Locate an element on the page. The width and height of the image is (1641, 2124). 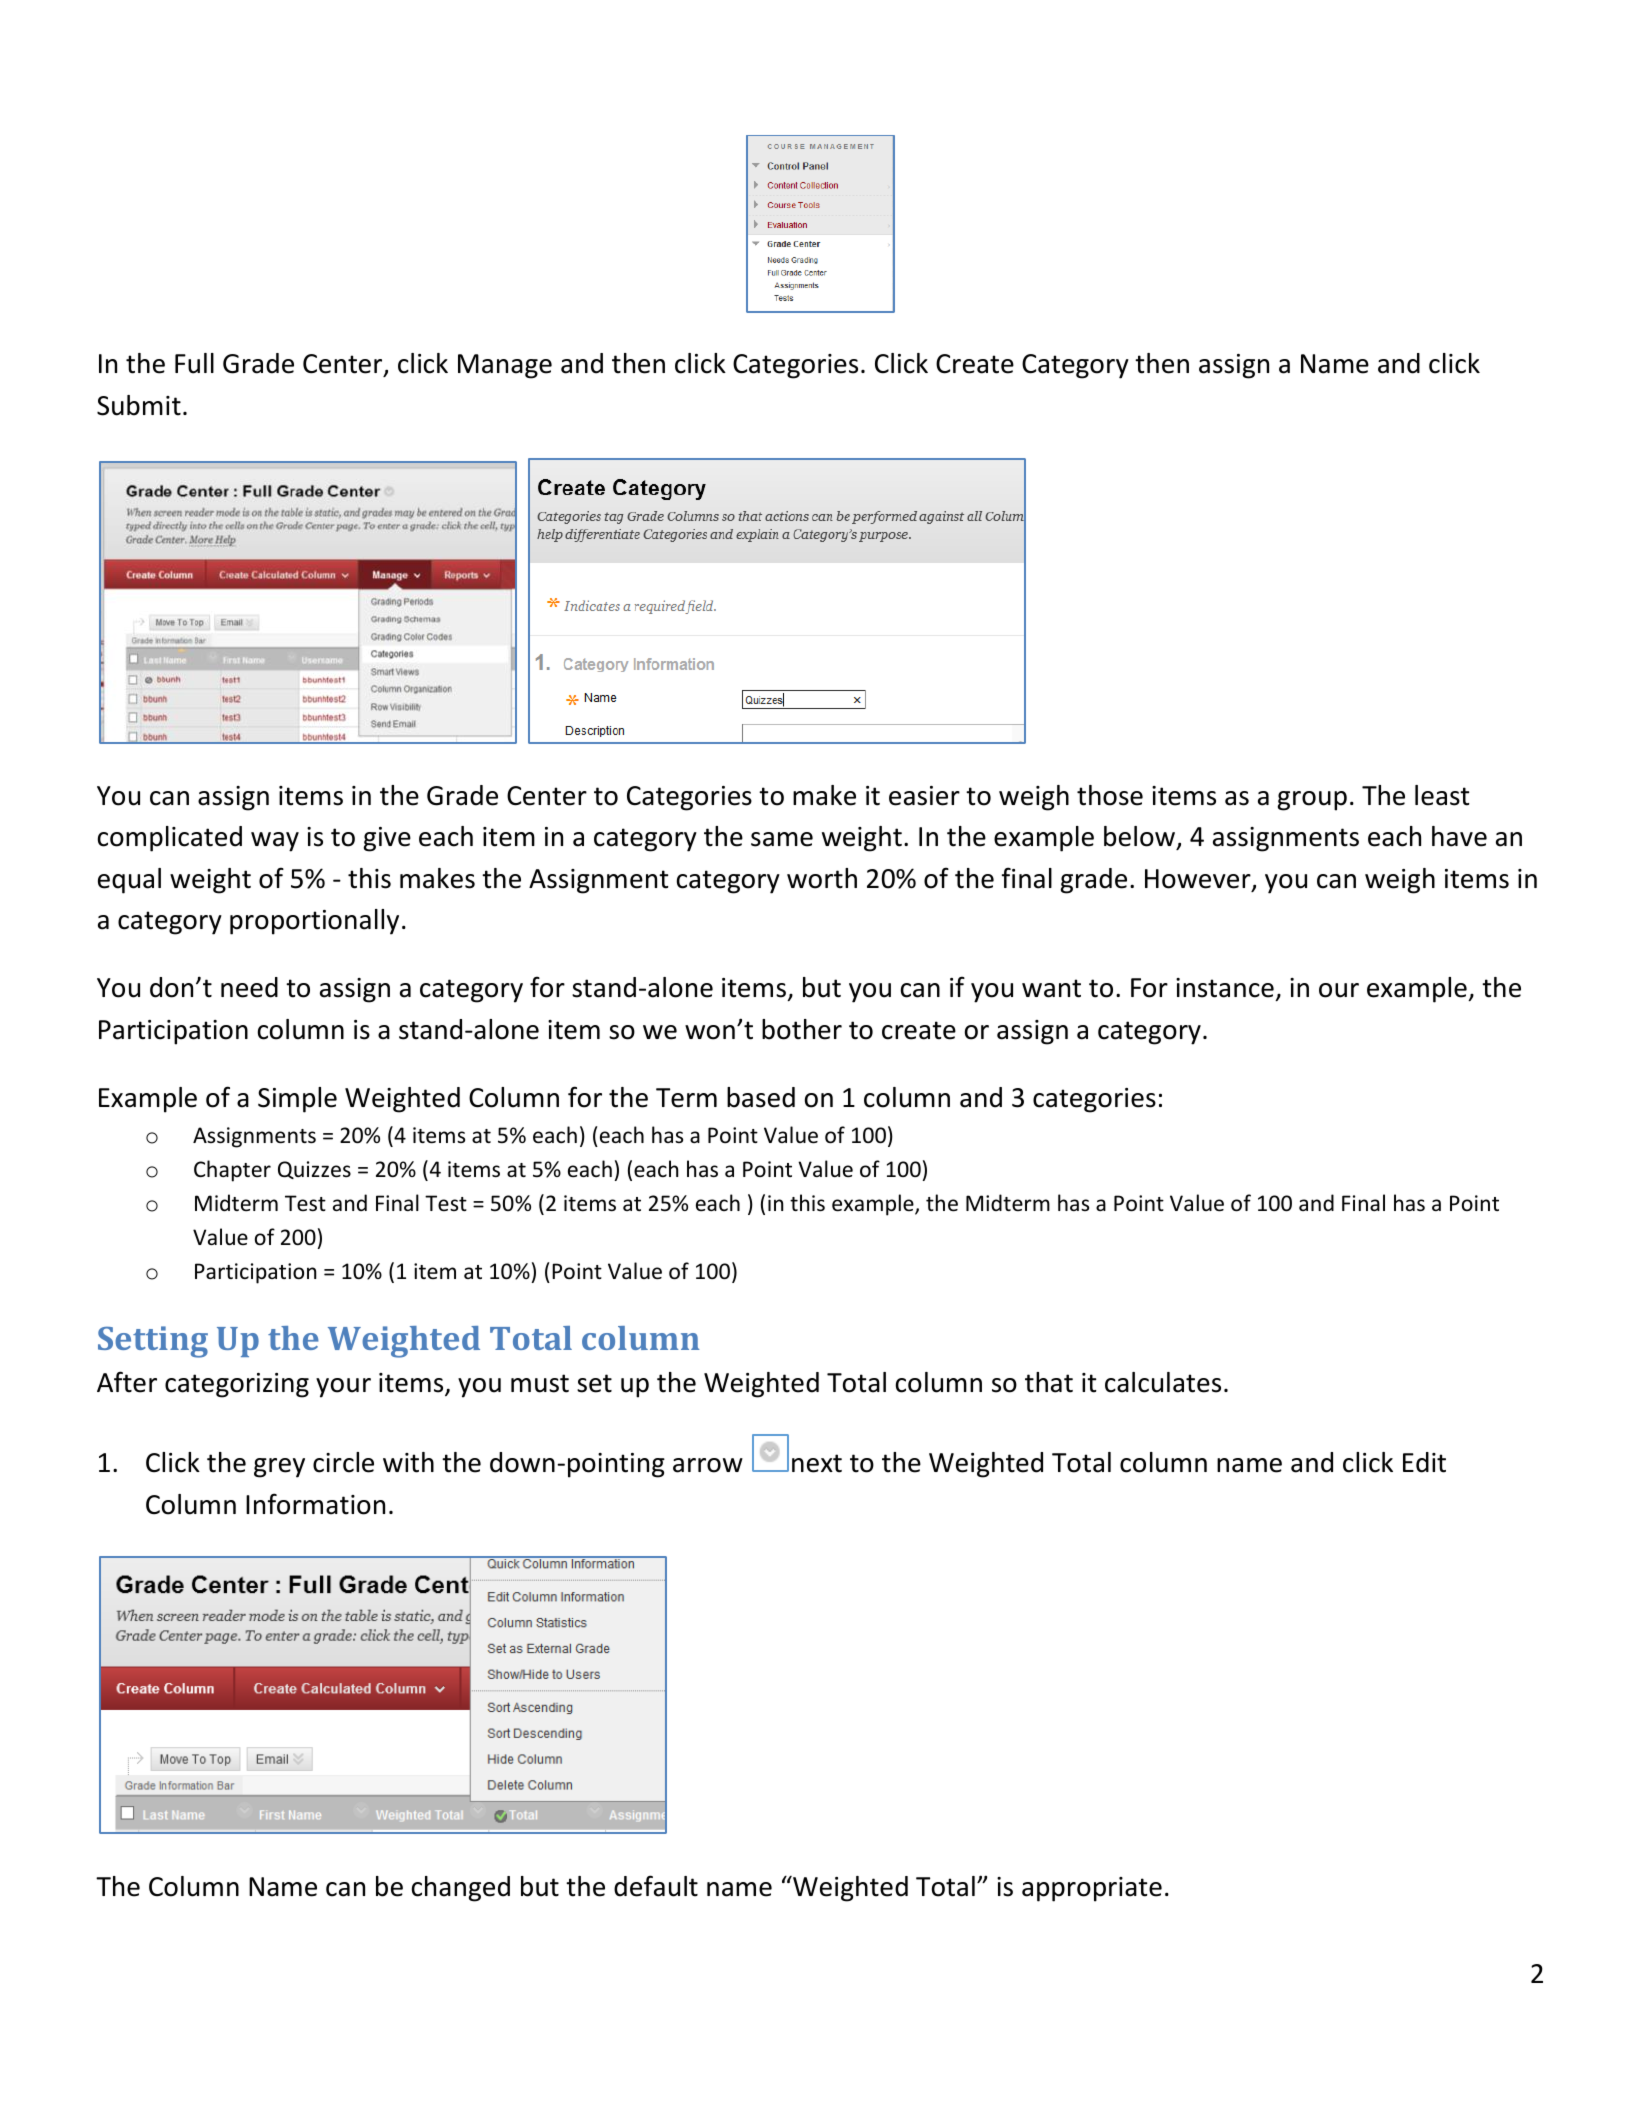
default is located at coordinates (656, 1886).
